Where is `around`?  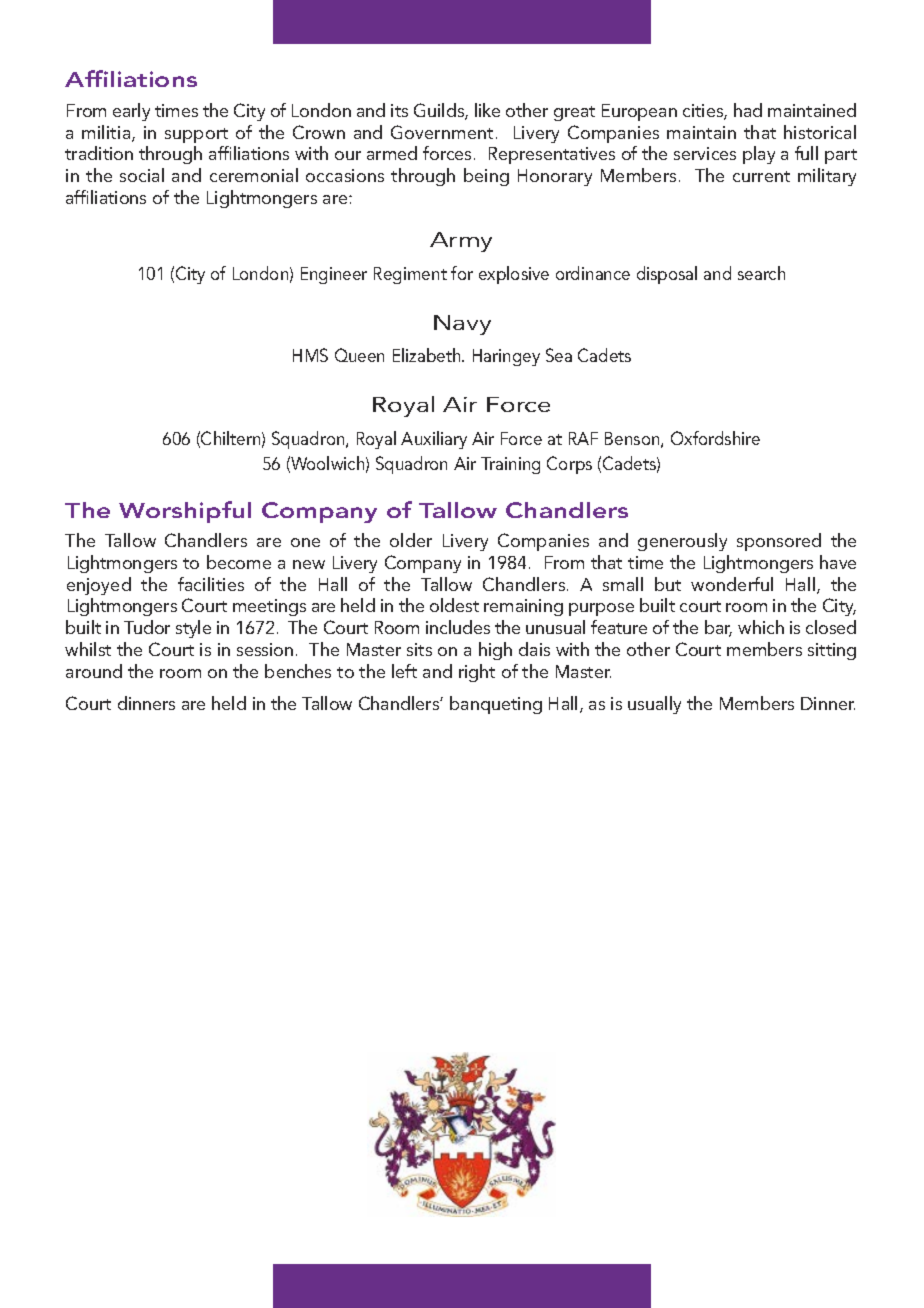
around is located at coordinates (94, 671).
